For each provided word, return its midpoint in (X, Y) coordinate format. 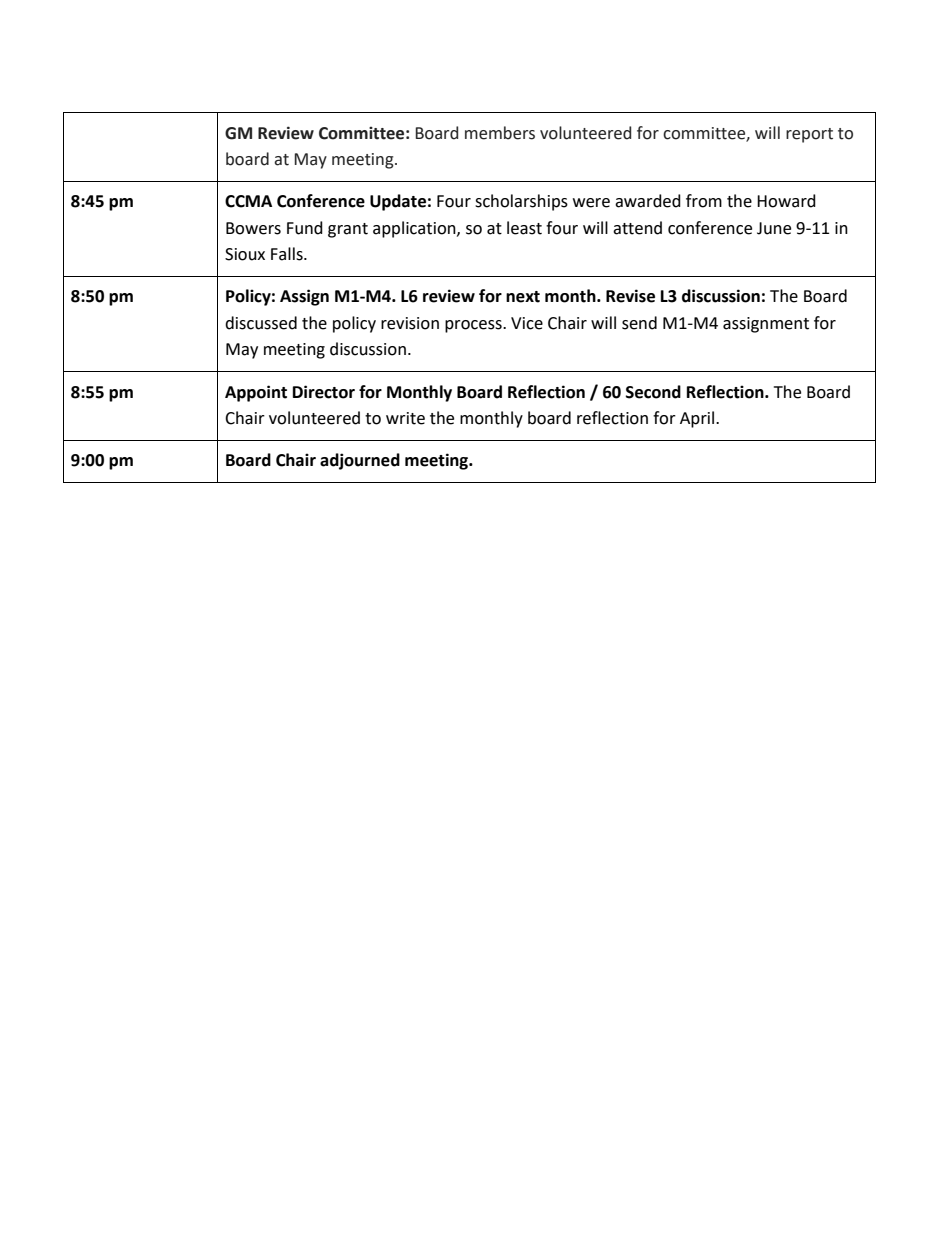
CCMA (248, 201)
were (591, 203)
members (500, 133)
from (704, 201)
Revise (630, 296)
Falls (288, 254)
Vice (527, 323)
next (523, 297)
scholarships (521, 202)
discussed (261, 323)
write (405, 418)
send (639, 323)
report (809, 135)
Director (324, 392)
